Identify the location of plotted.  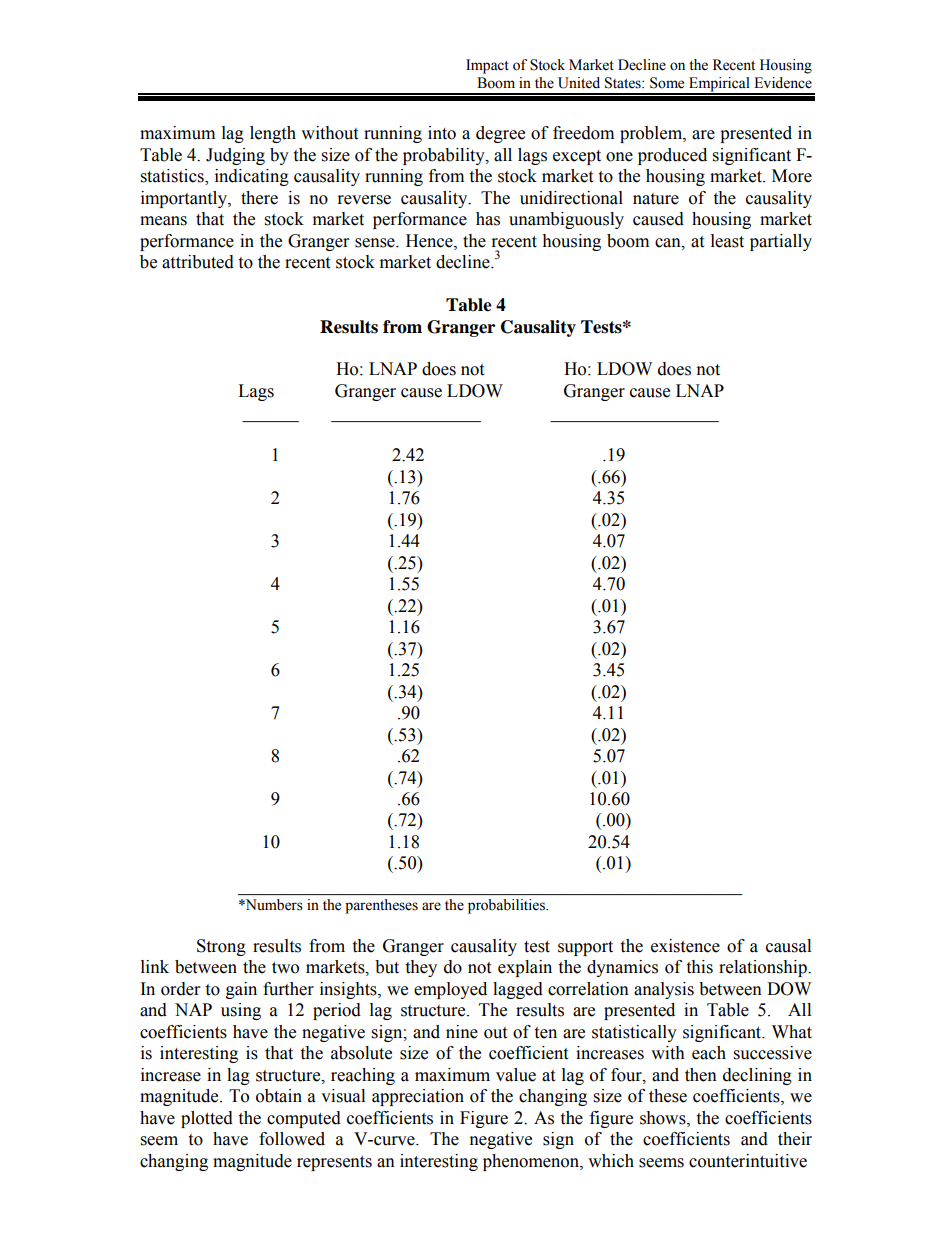
(207, 1119).
